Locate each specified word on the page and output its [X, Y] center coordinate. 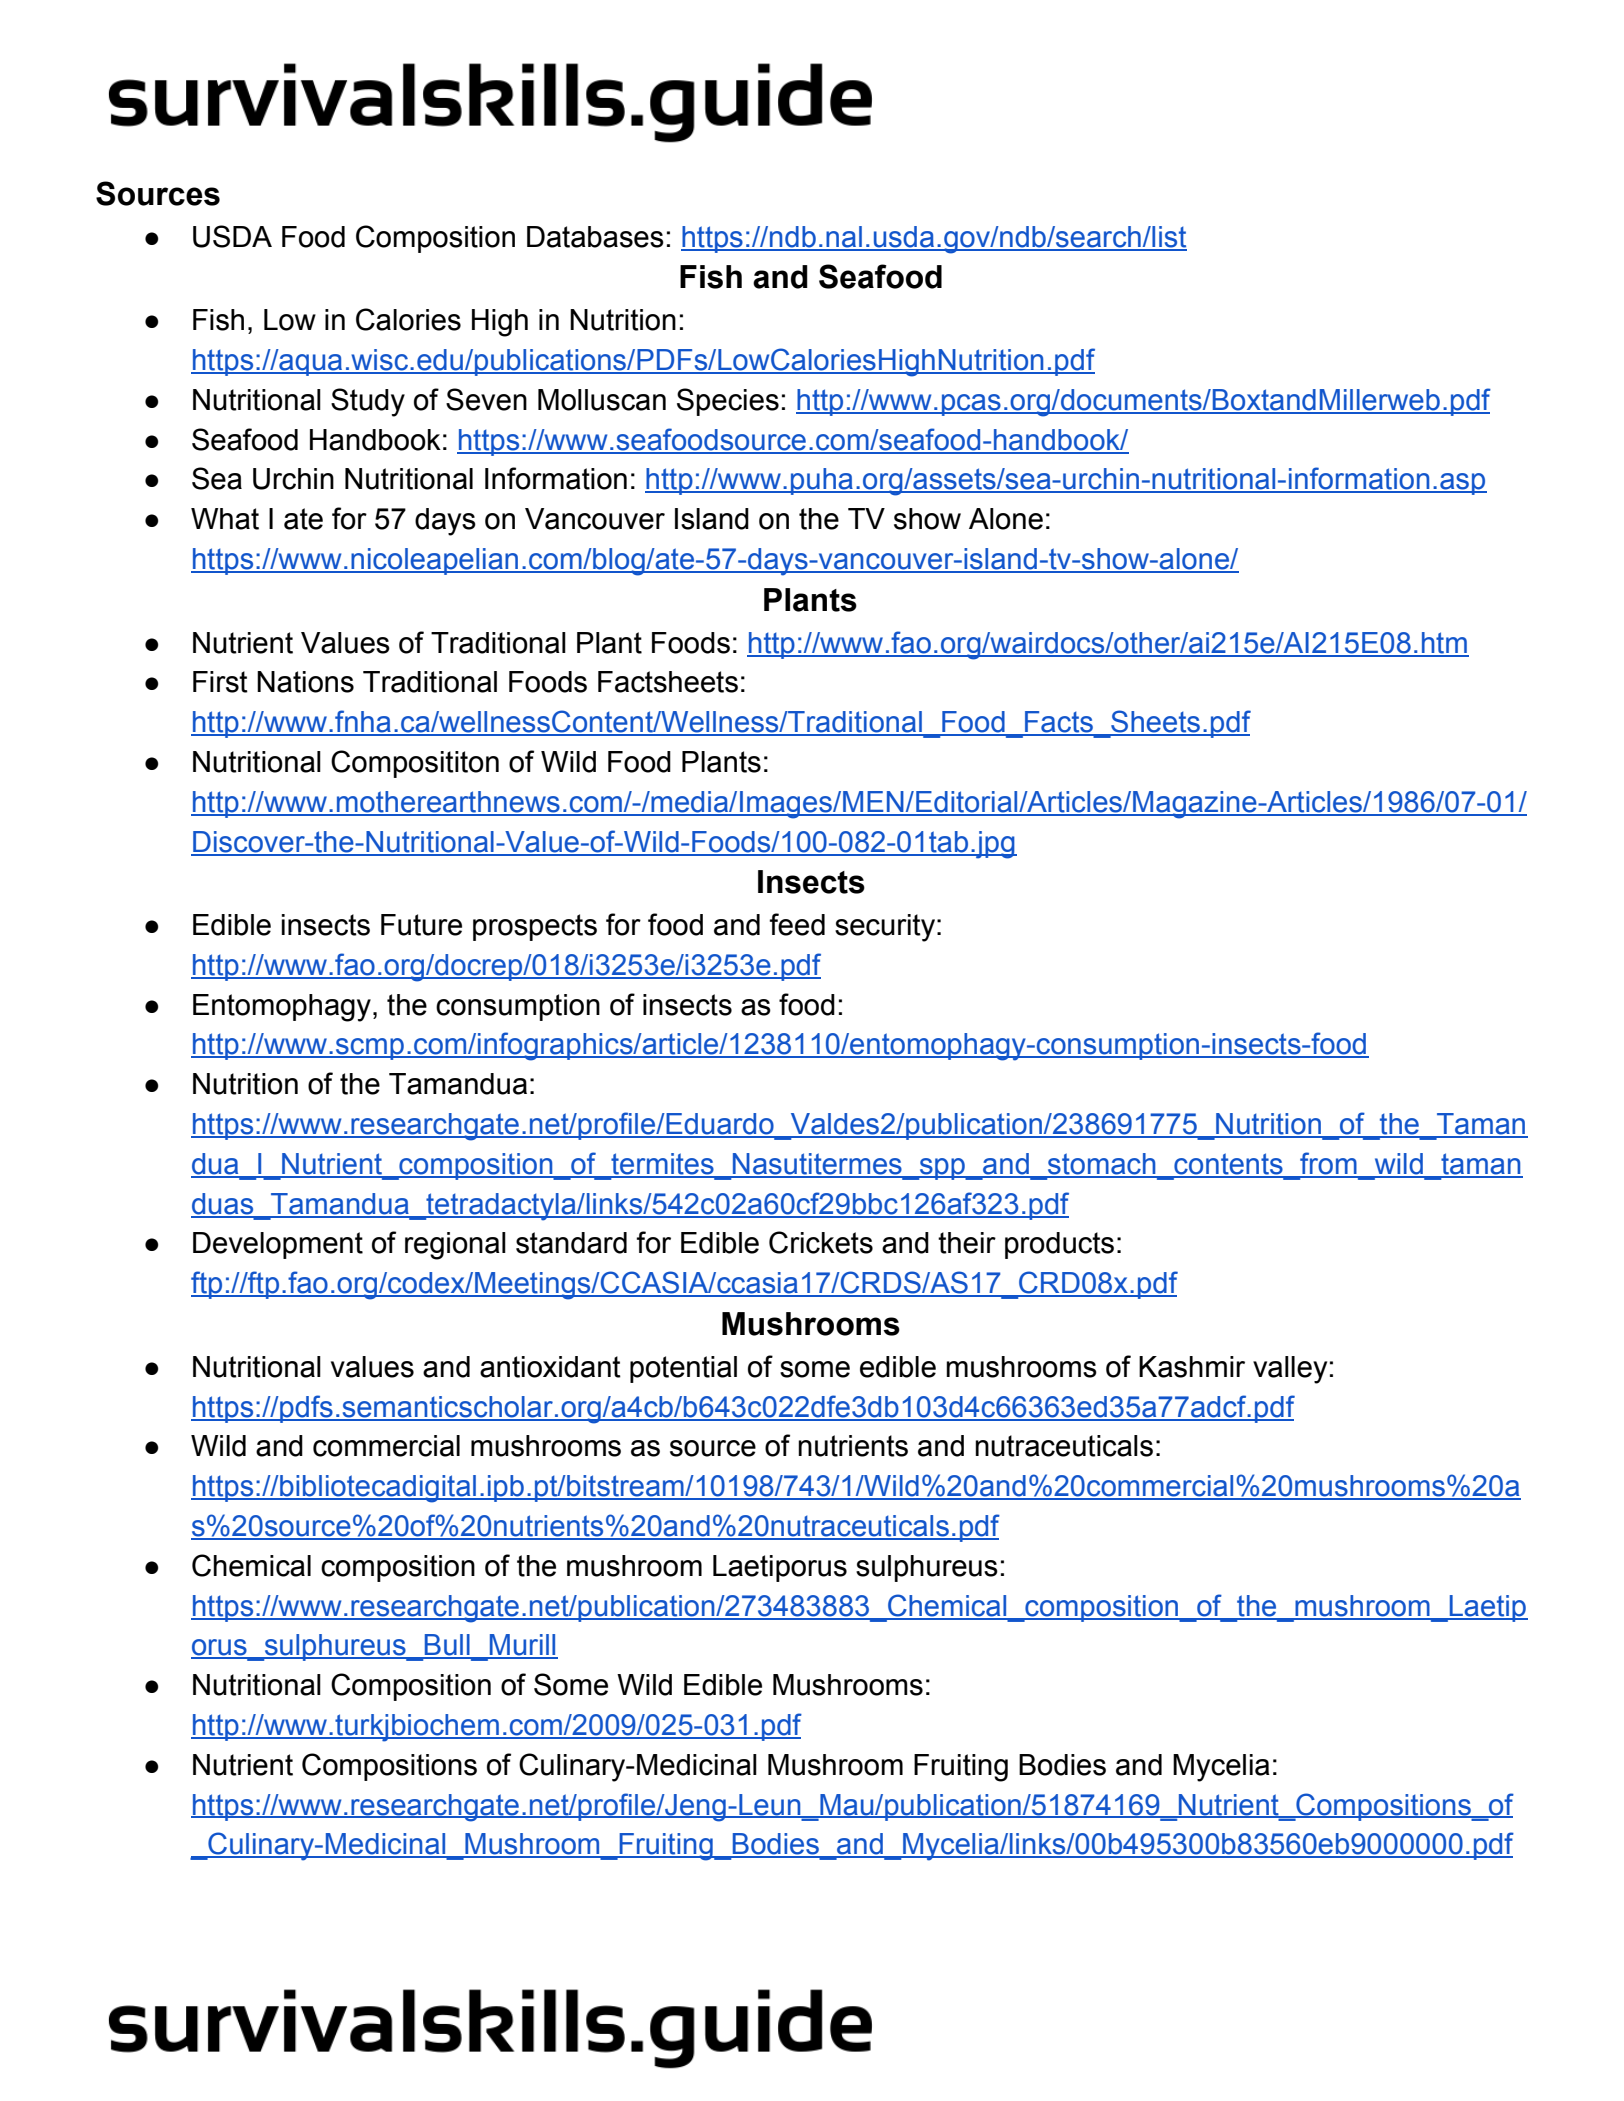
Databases [595, 237]
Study [368, 402]
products [1059, 1245]
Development [278, 1245]
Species [728, 402]
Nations [305, 682]
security [885, 928]
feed [797, 924]
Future [421, 925]
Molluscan [602, 400]
